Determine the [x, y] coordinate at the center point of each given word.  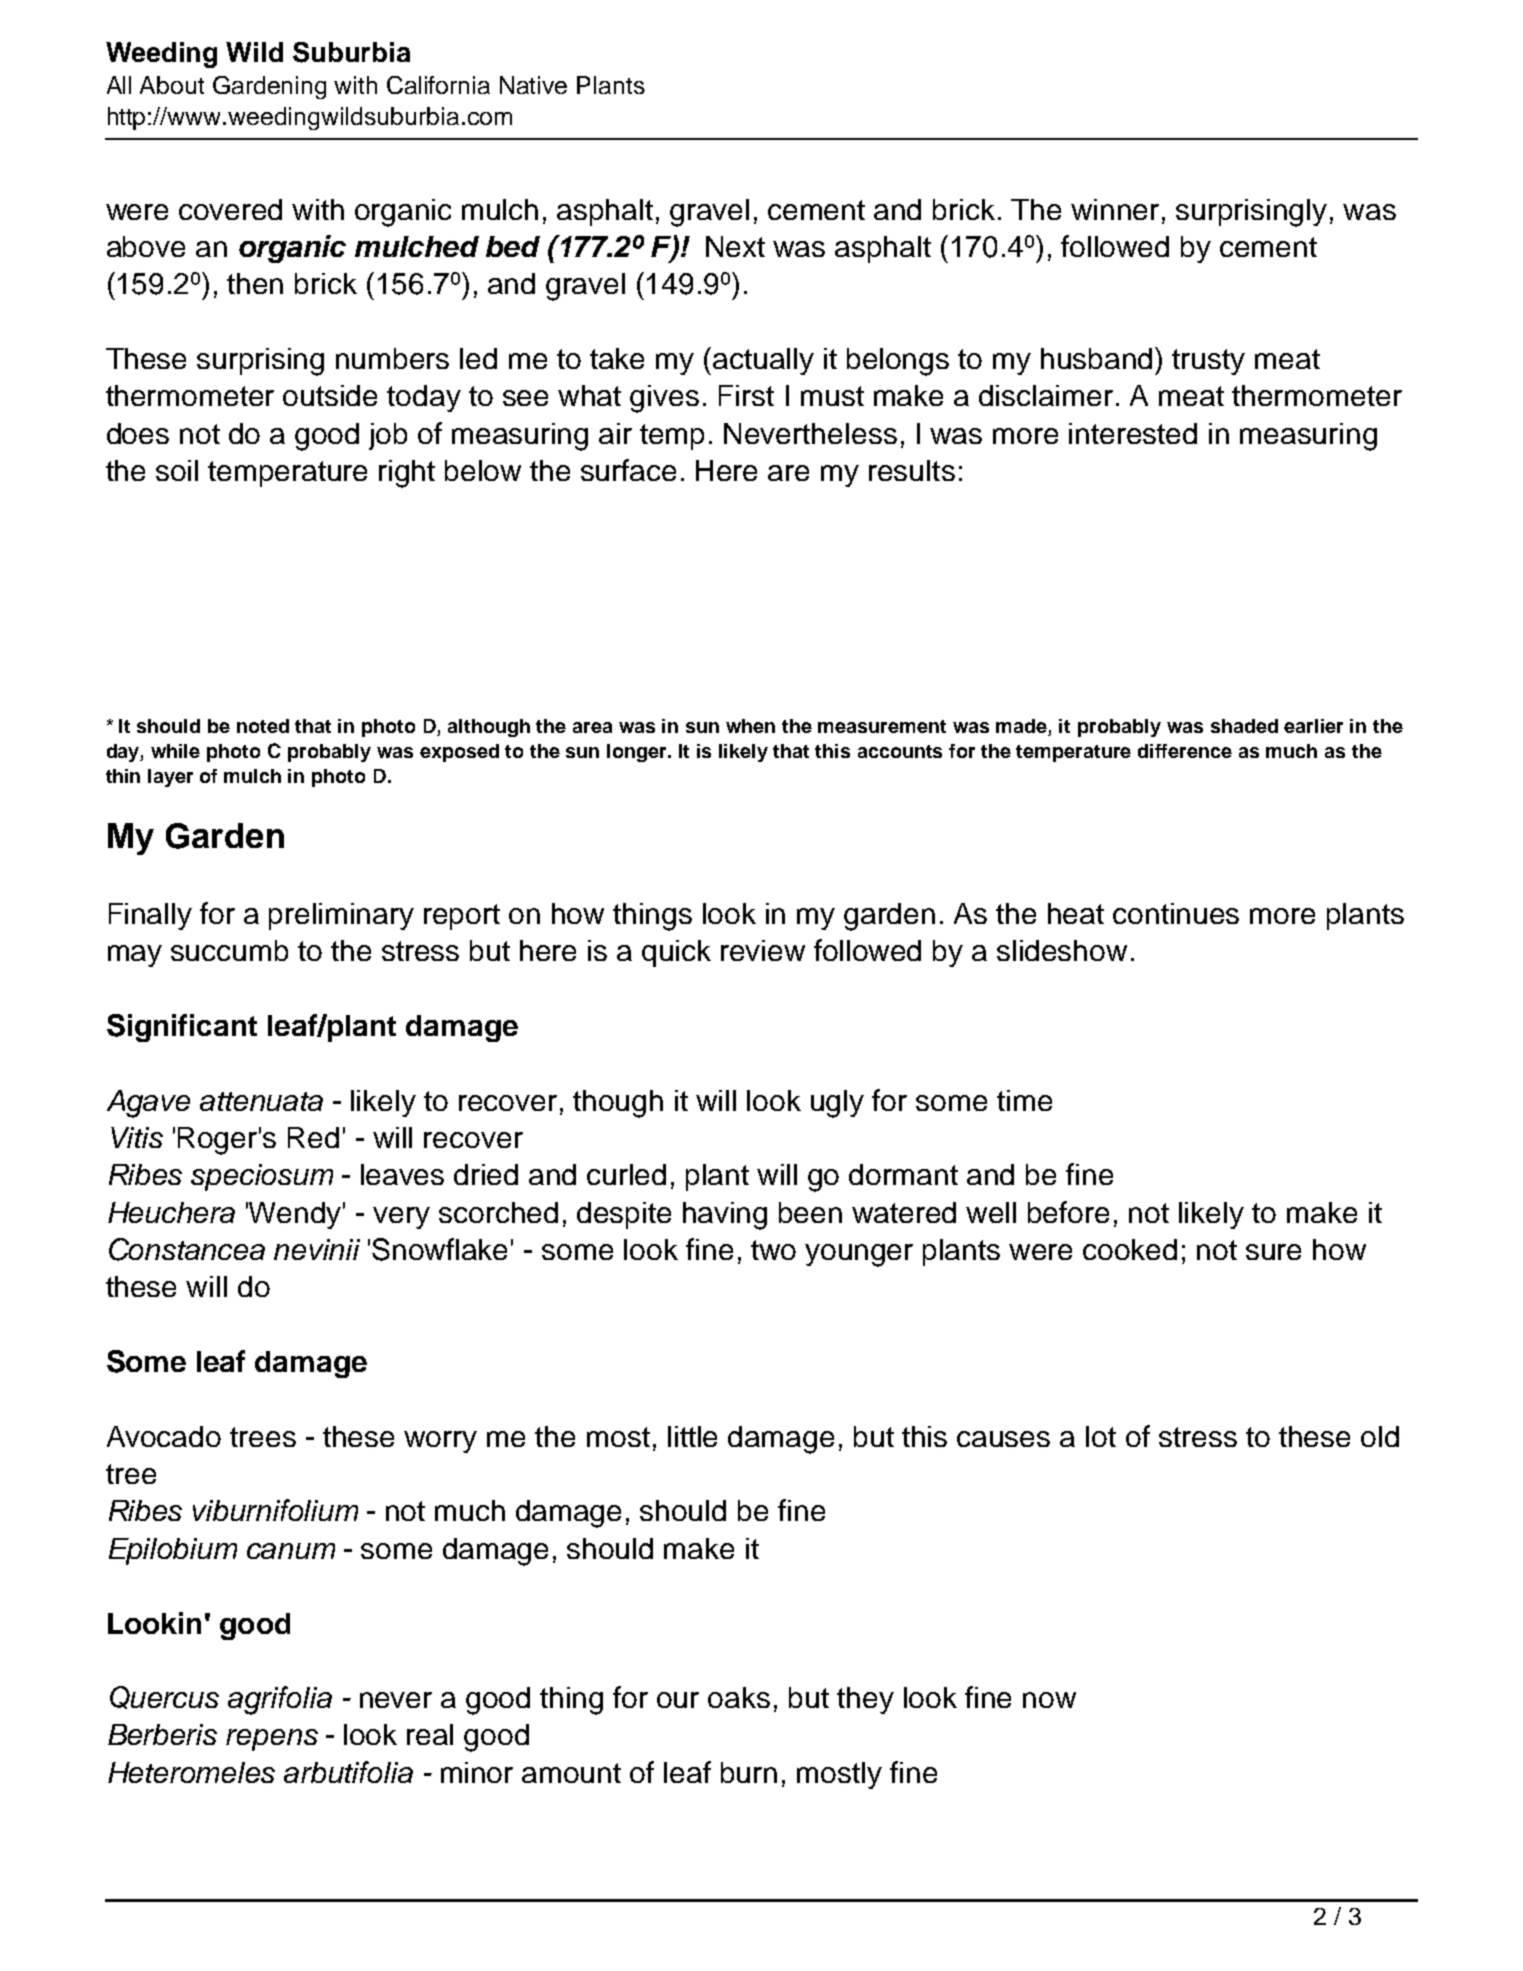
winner [1115, 209]
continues [1176, 913]
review [763, 950]
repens [272, 1740]
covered [230, 209]
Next [735, 246]
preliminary [341, 916]
